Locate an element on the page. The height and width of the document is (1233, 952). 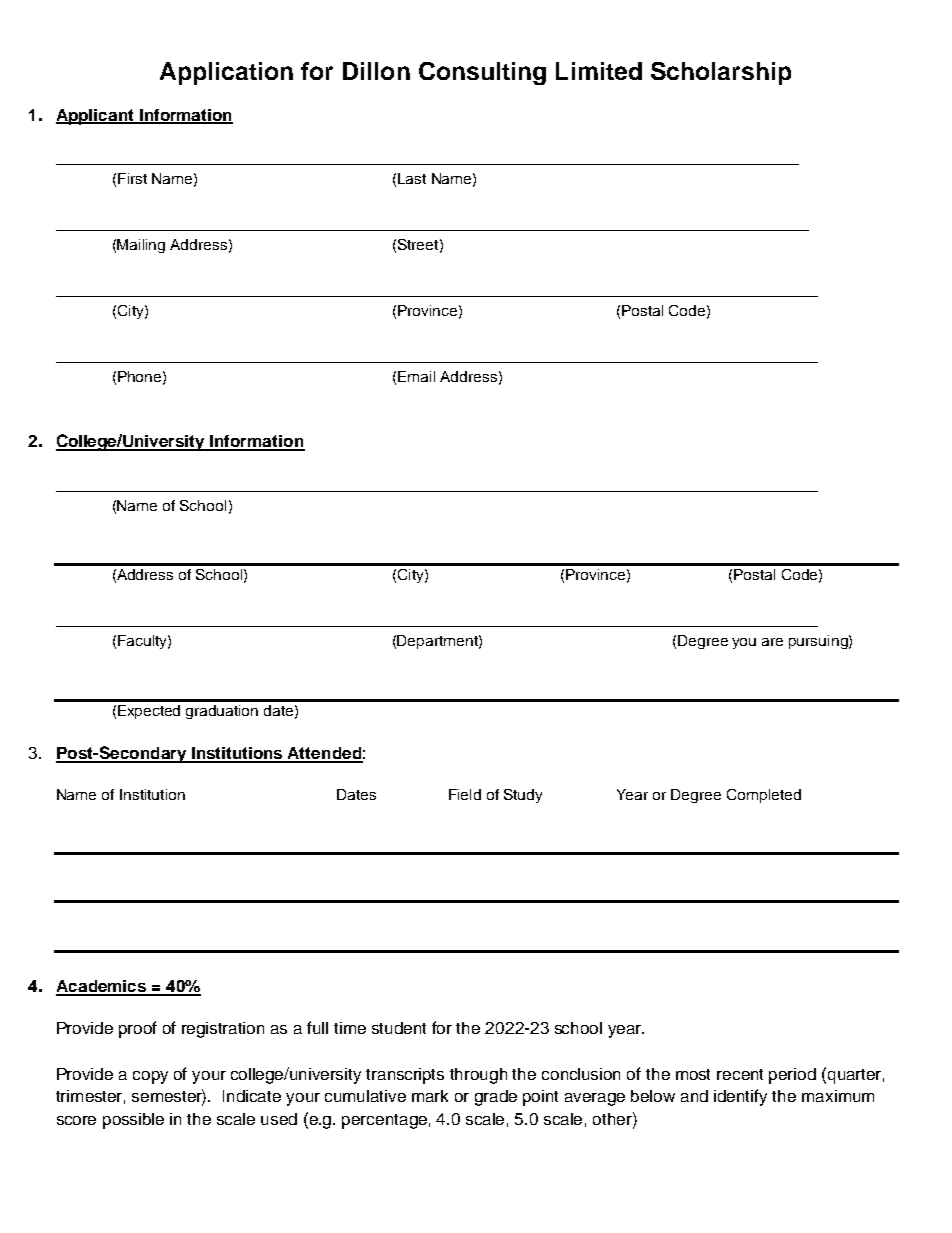
Application is located at coordinates (226, 73).
